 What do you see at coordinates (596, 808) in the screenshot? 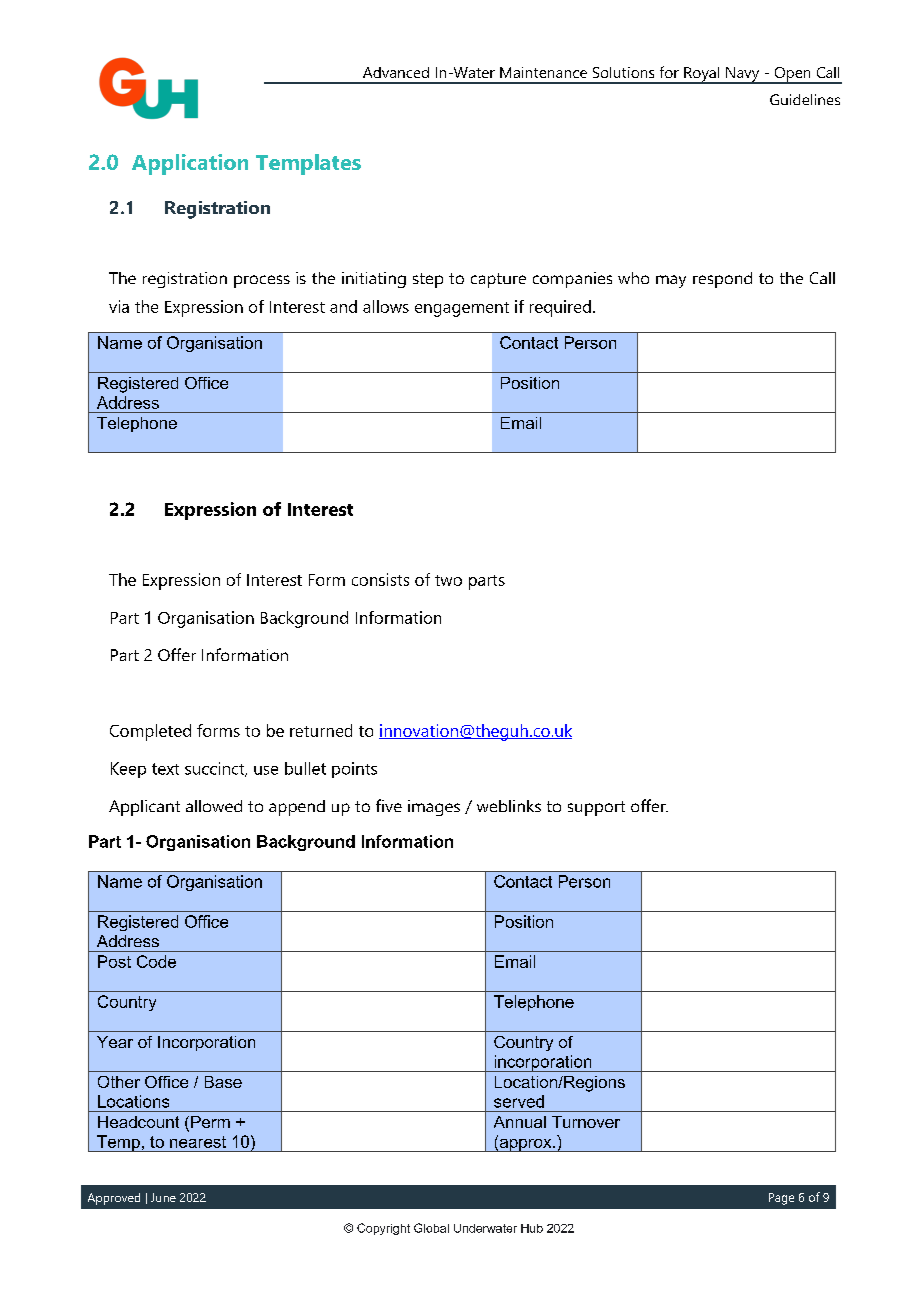
I see `support` at bounding box center [596, 808].
